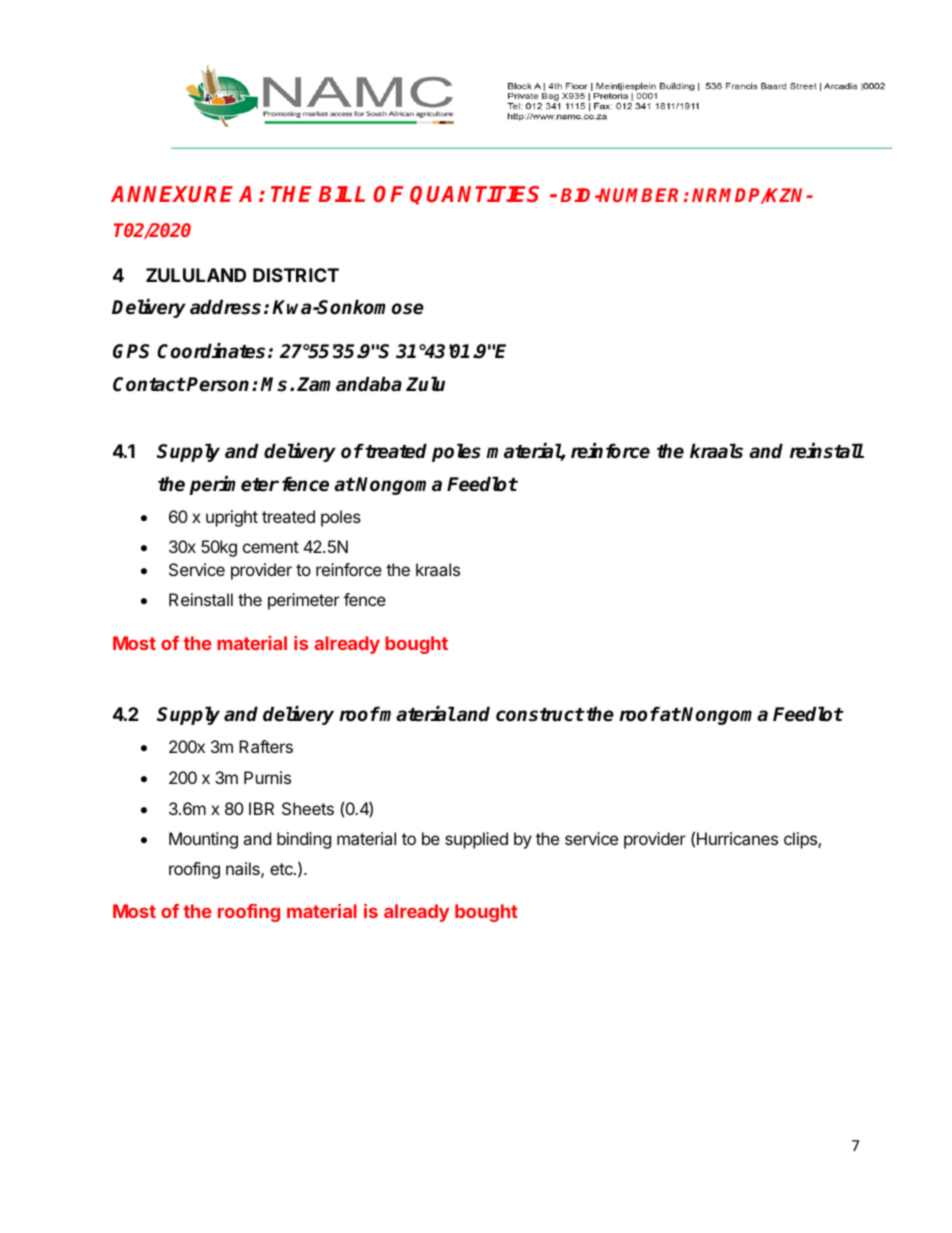  I want to click on Mounting, so click(203, 840).
